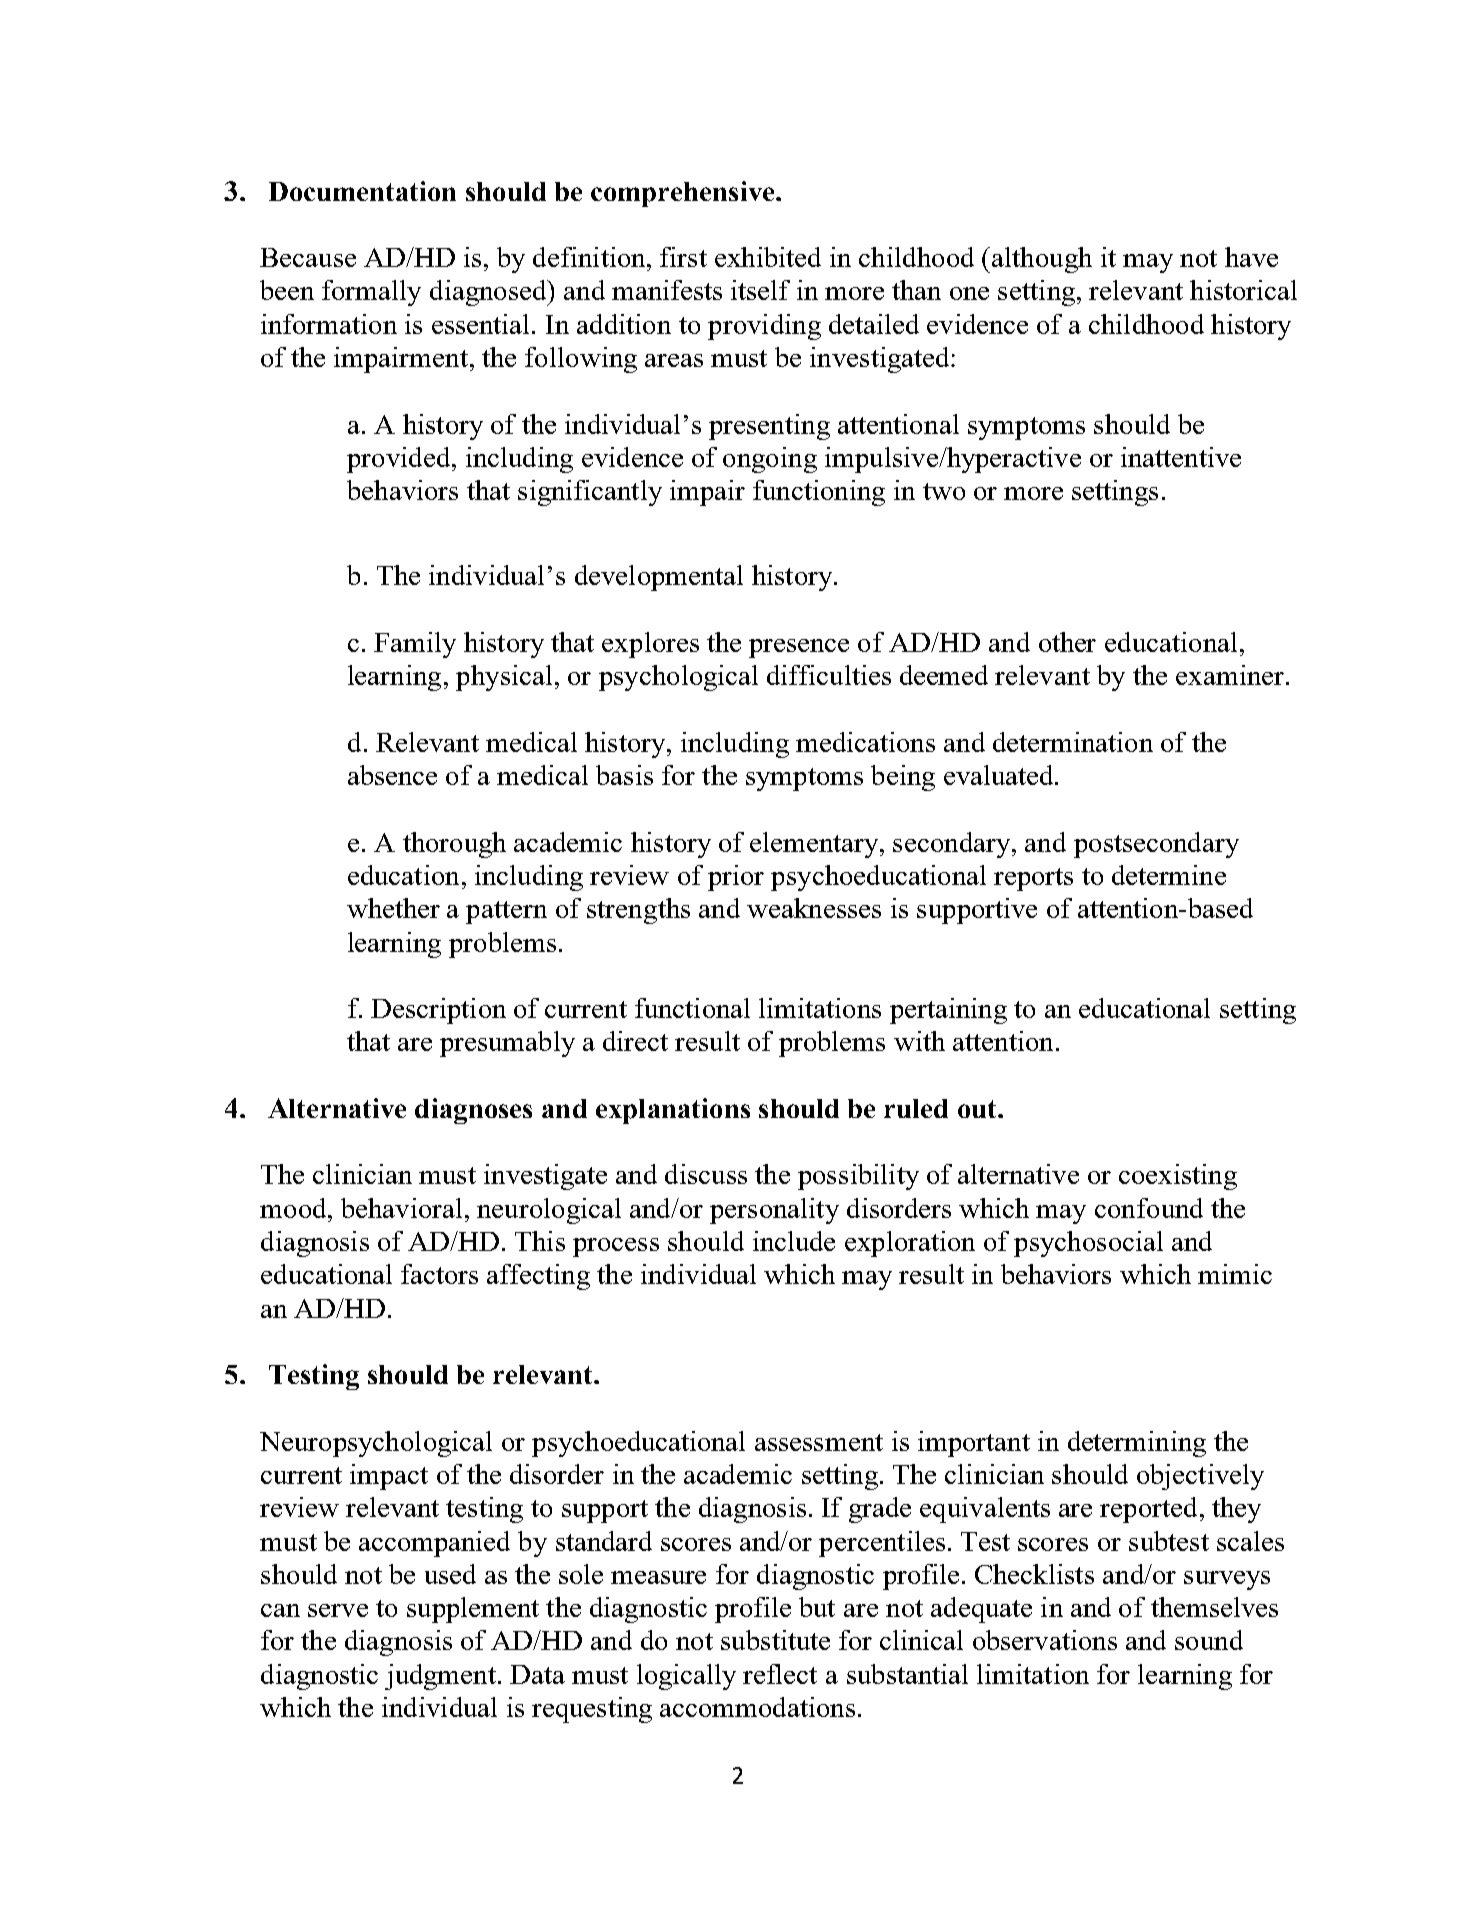 This page has width=1476, height=1910. What do you see at coordinates (1169, 875) in the page?
I see `determine` at bounding box center [1169, 875].
